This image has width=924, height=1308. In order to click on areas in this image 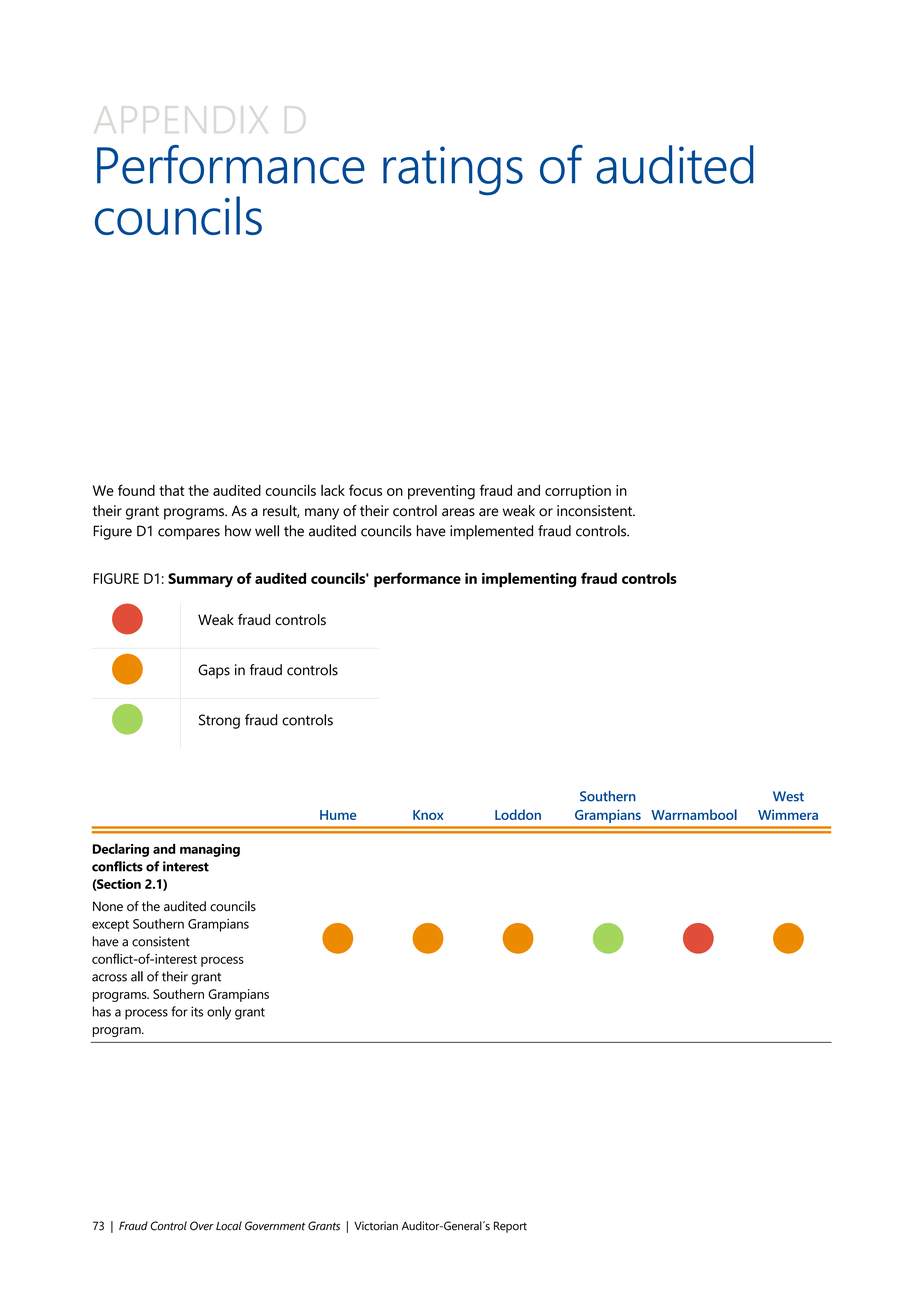, I will do `click(458, 512)`.
